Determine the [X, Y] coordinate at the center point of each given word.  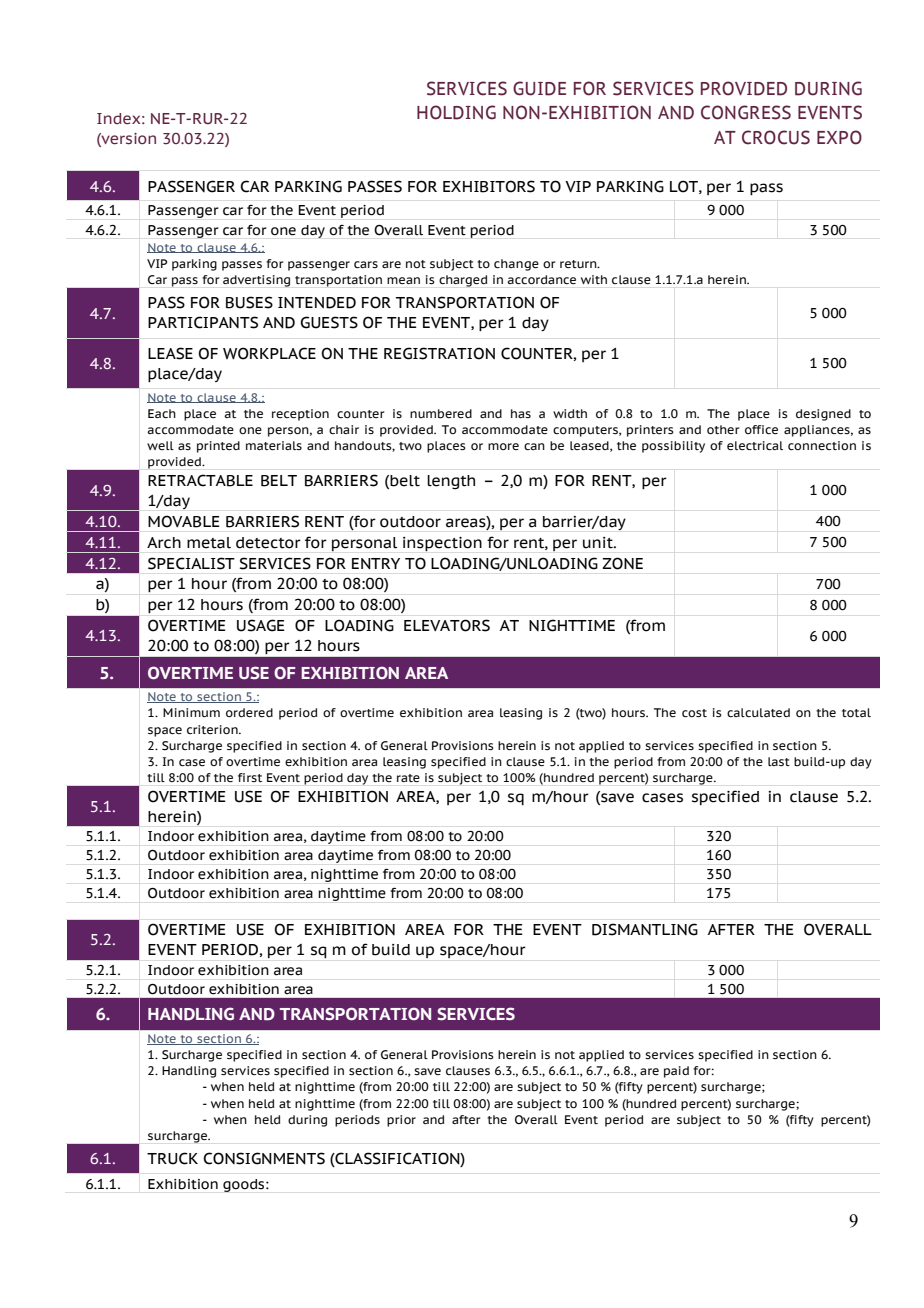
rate [408, 778]
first [250, 777]
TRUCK [172, 1158]
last [779, 761]
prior [401, 1121]
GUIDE [539, 88]
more [503, 446]
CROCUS [776, 137]
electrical [755, 445]
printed [218, 447]
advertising [256, 281]
